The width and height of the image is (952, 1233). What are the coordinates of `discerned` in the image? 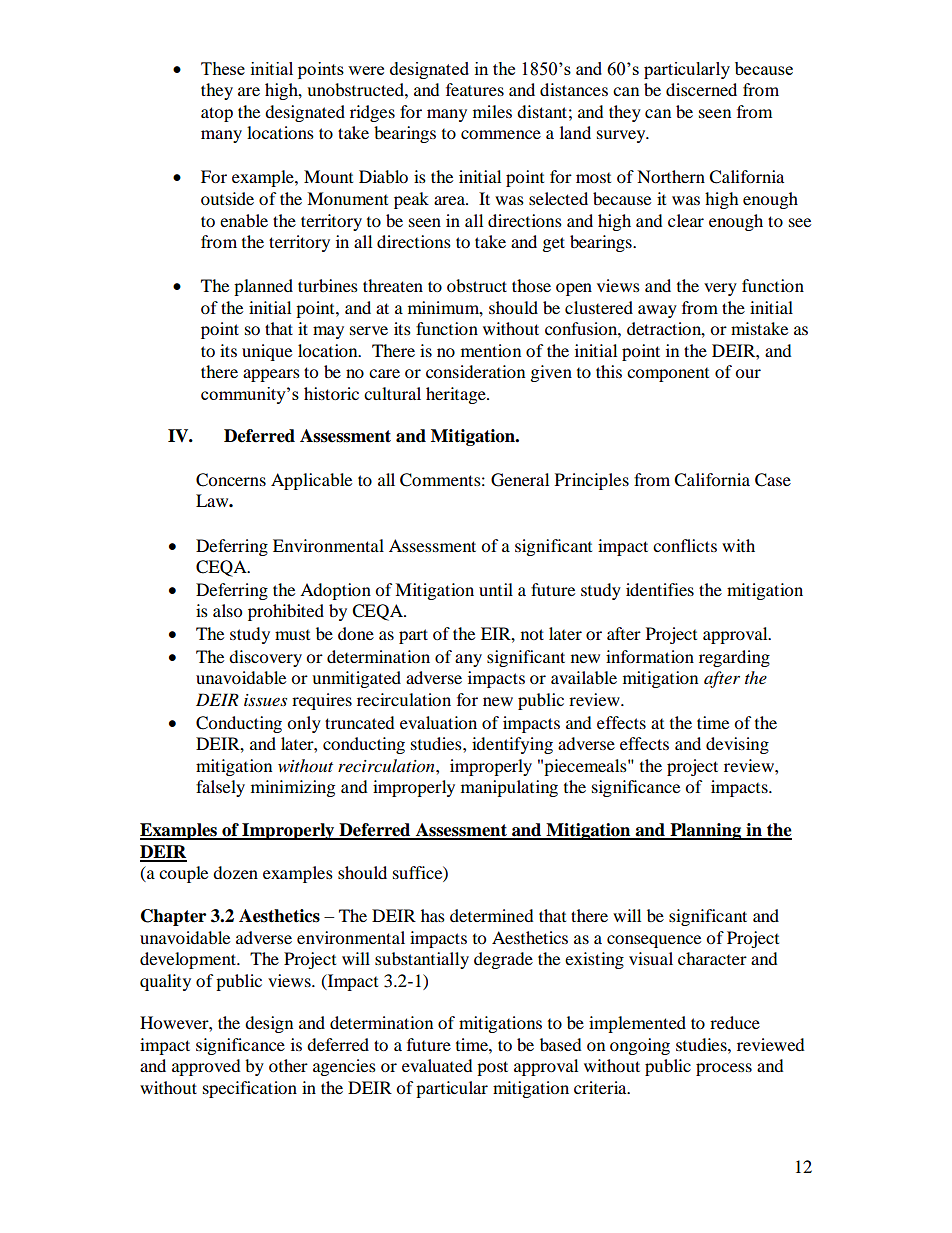 It's located at (701, 89).
